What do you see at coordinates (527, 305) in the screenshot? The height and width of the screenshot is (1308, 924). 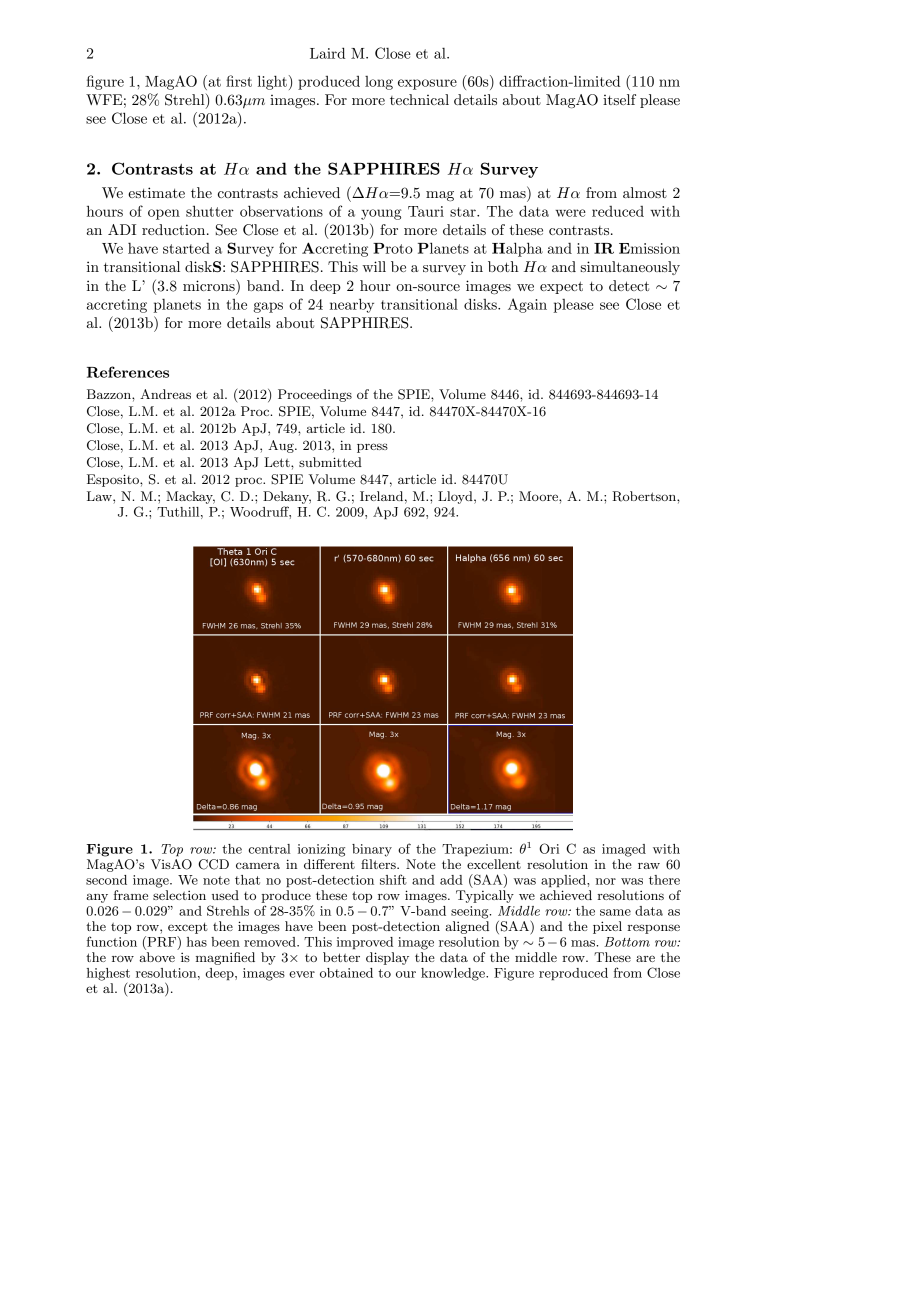 I see `Again` at bounding box center [527, 305].
